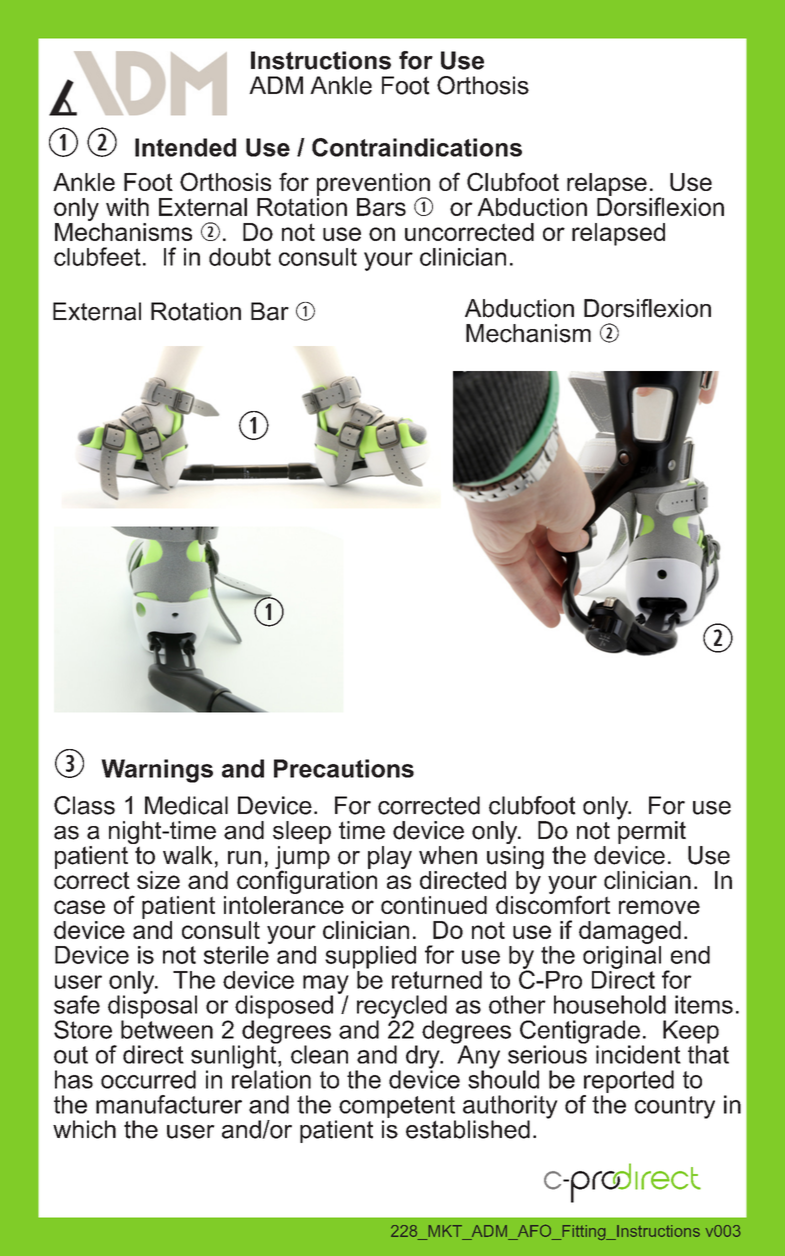 The height and width of the screenshot is (1256, 785). I want to click on Precautions, so click(344, 768).
